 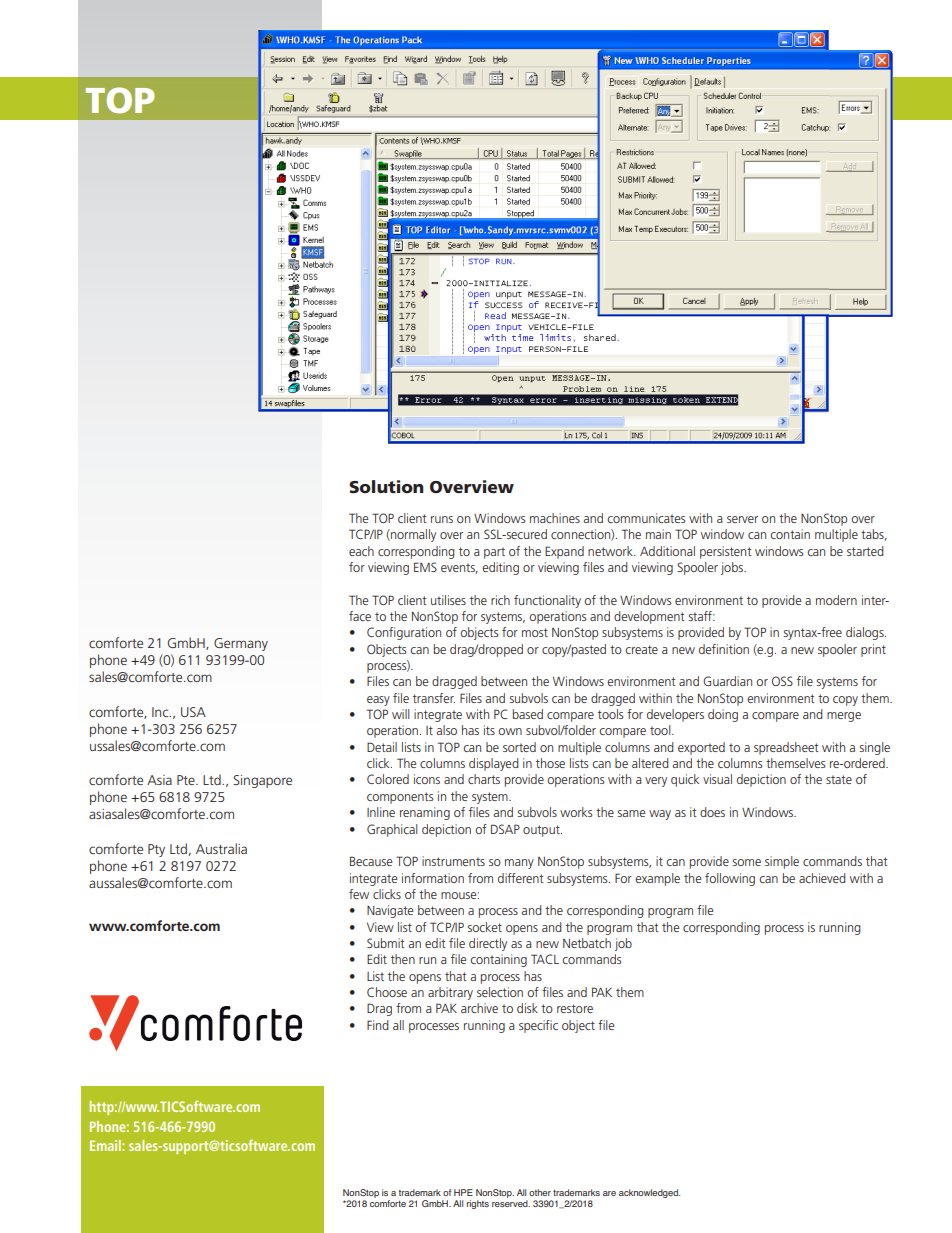 What do you see at coordinates (822, 878) in the screenshot?
I see `achieved` at bounding box center [822, 878].
